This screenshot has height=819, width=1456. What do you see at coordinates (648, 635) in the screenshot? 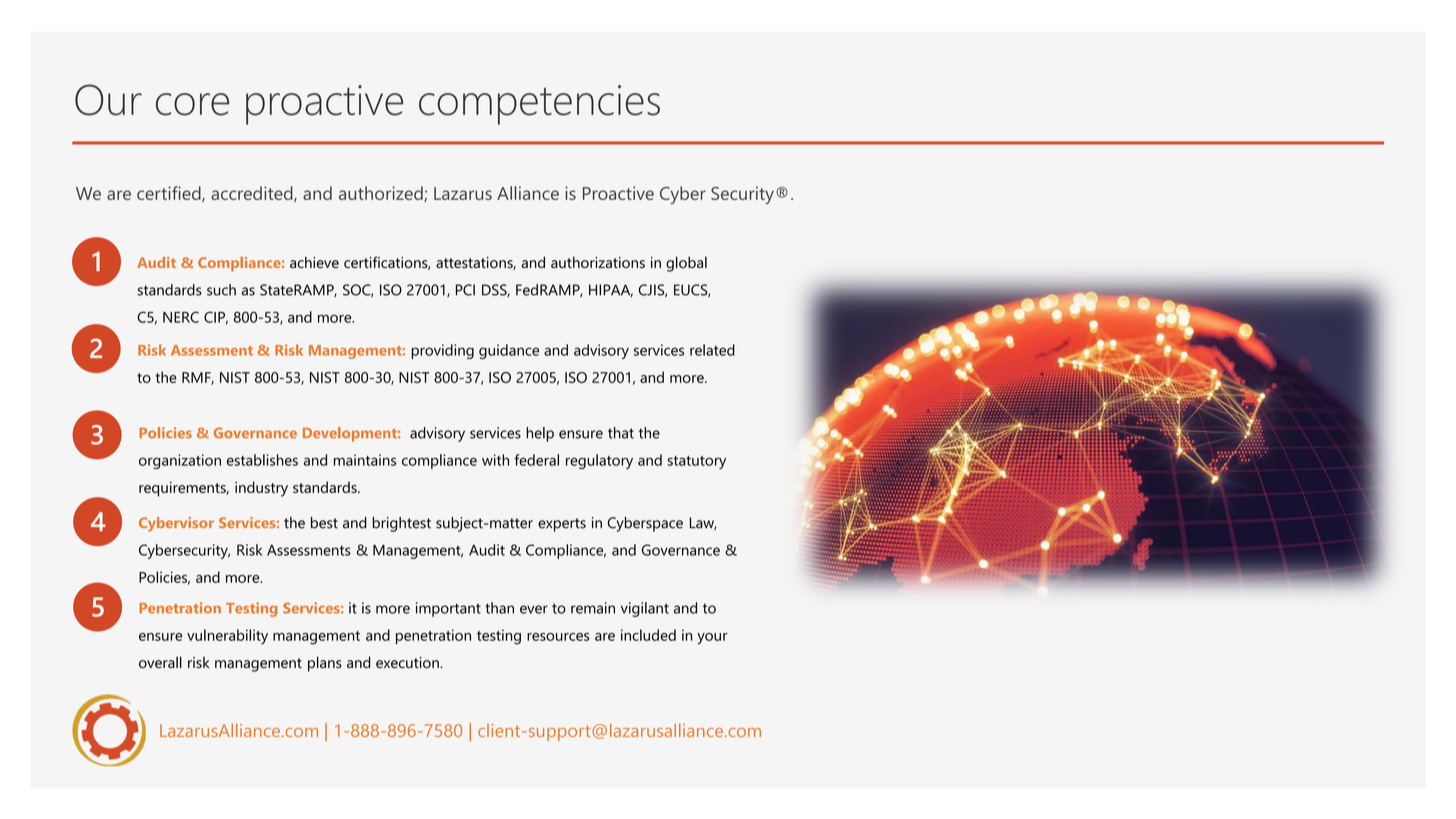
I see `included` at bounding box center [648, 635].
